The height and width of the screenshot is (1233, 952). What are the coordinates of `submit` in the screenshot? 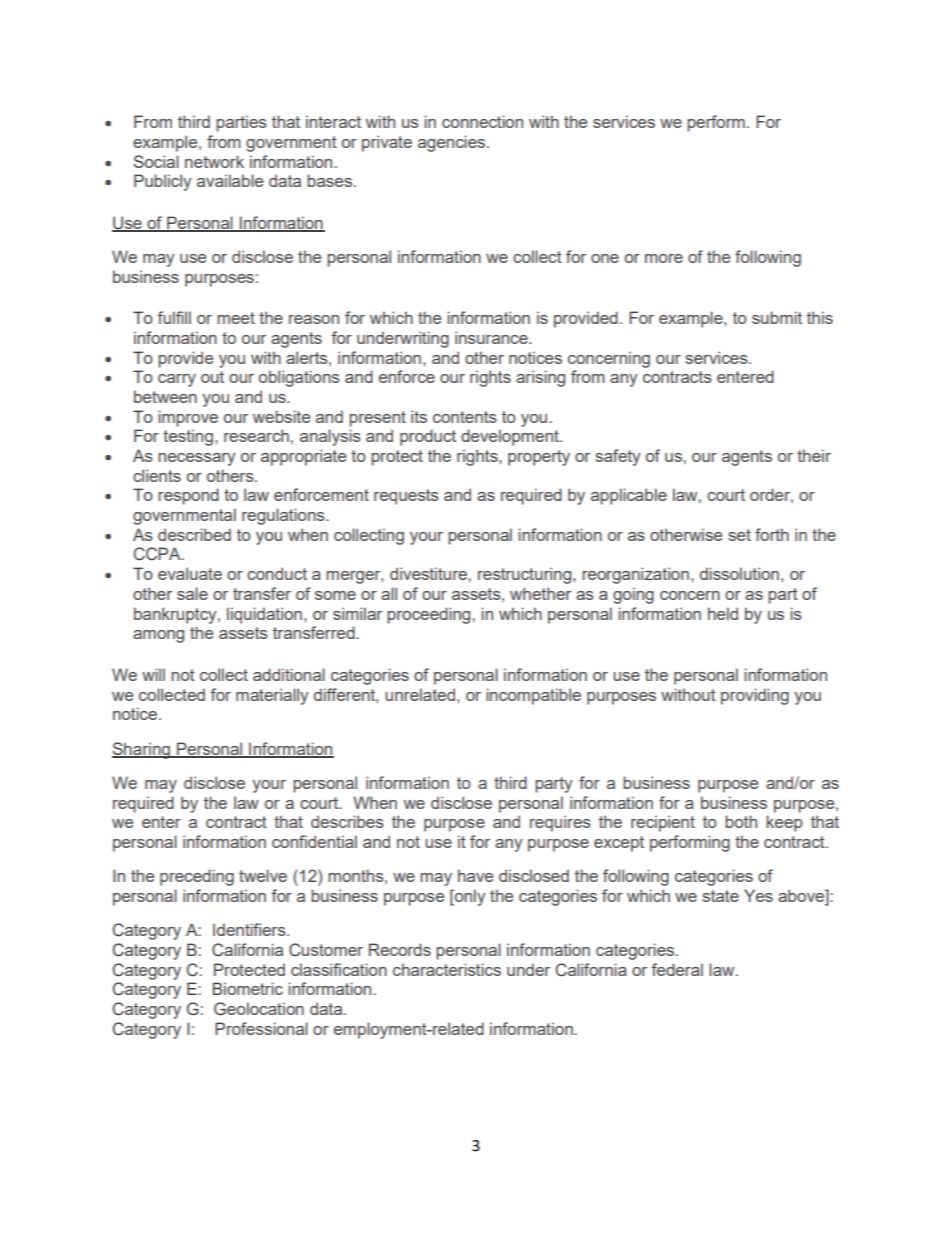 It's located at (777, 317).
